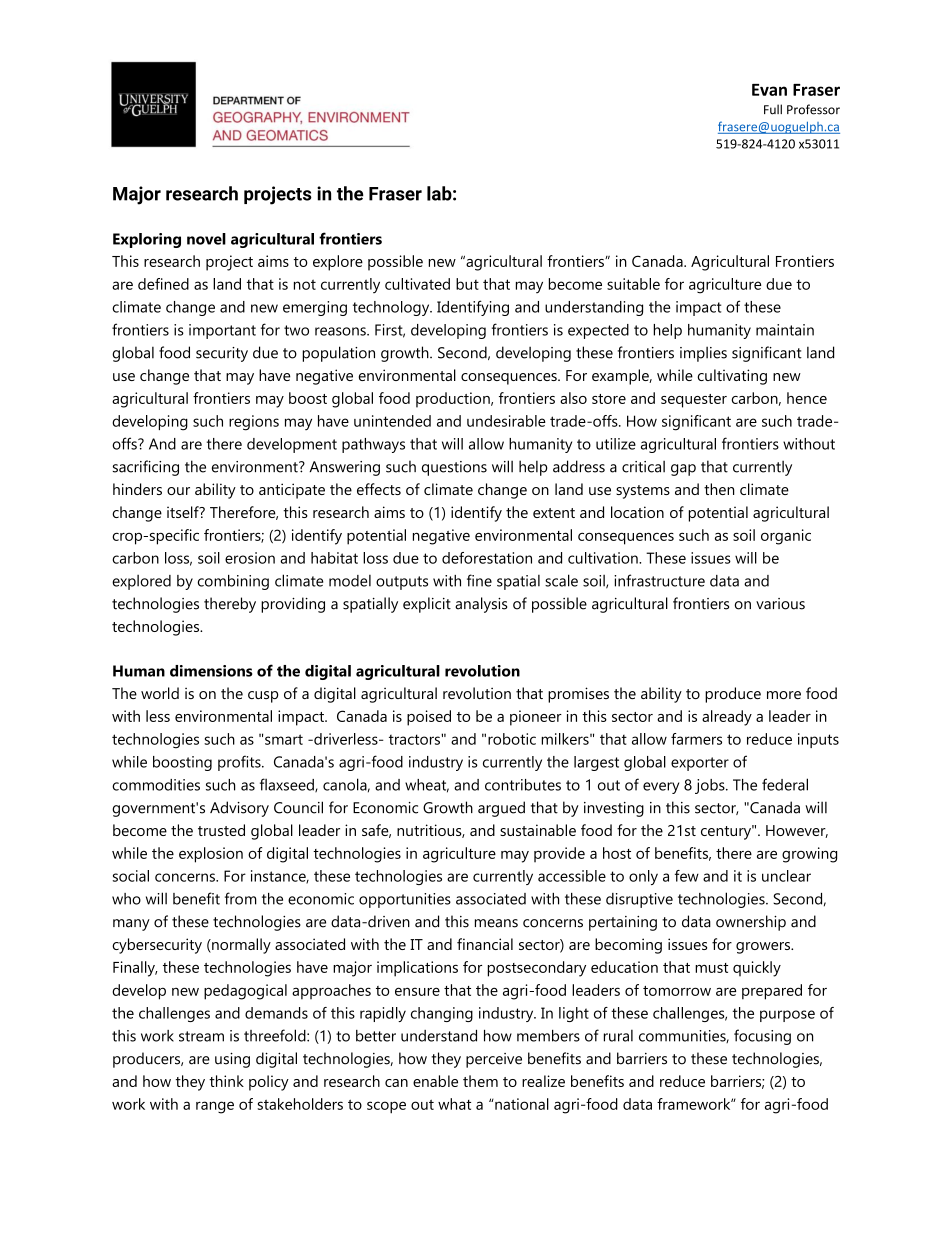 Image resolution: width=952 pixels, height=1233 pixels. I want to click on cultivated, so click(417, 284).
